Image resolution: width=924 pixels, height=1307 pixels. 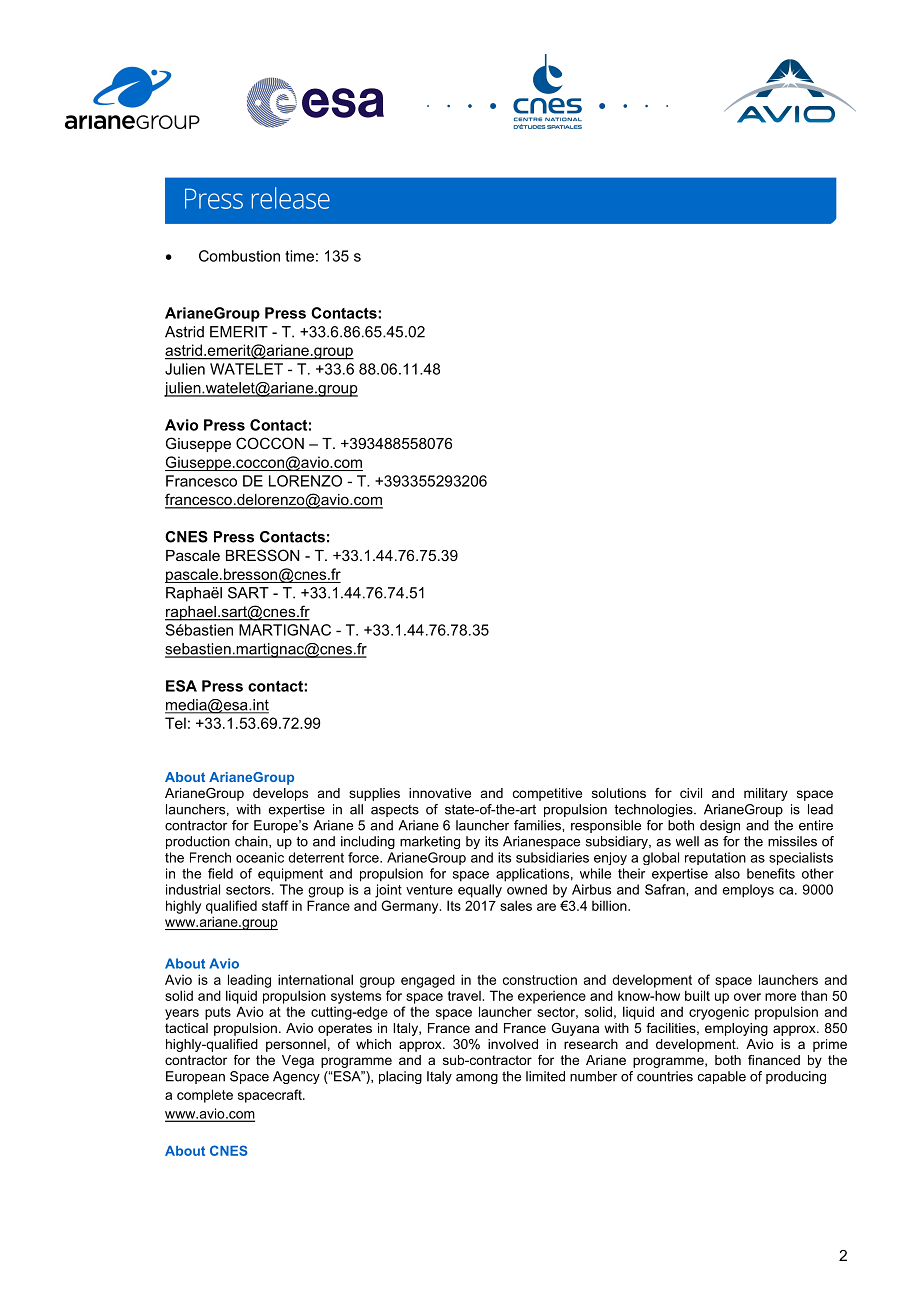 I want to click on civil, so click(x=691, y=793).
